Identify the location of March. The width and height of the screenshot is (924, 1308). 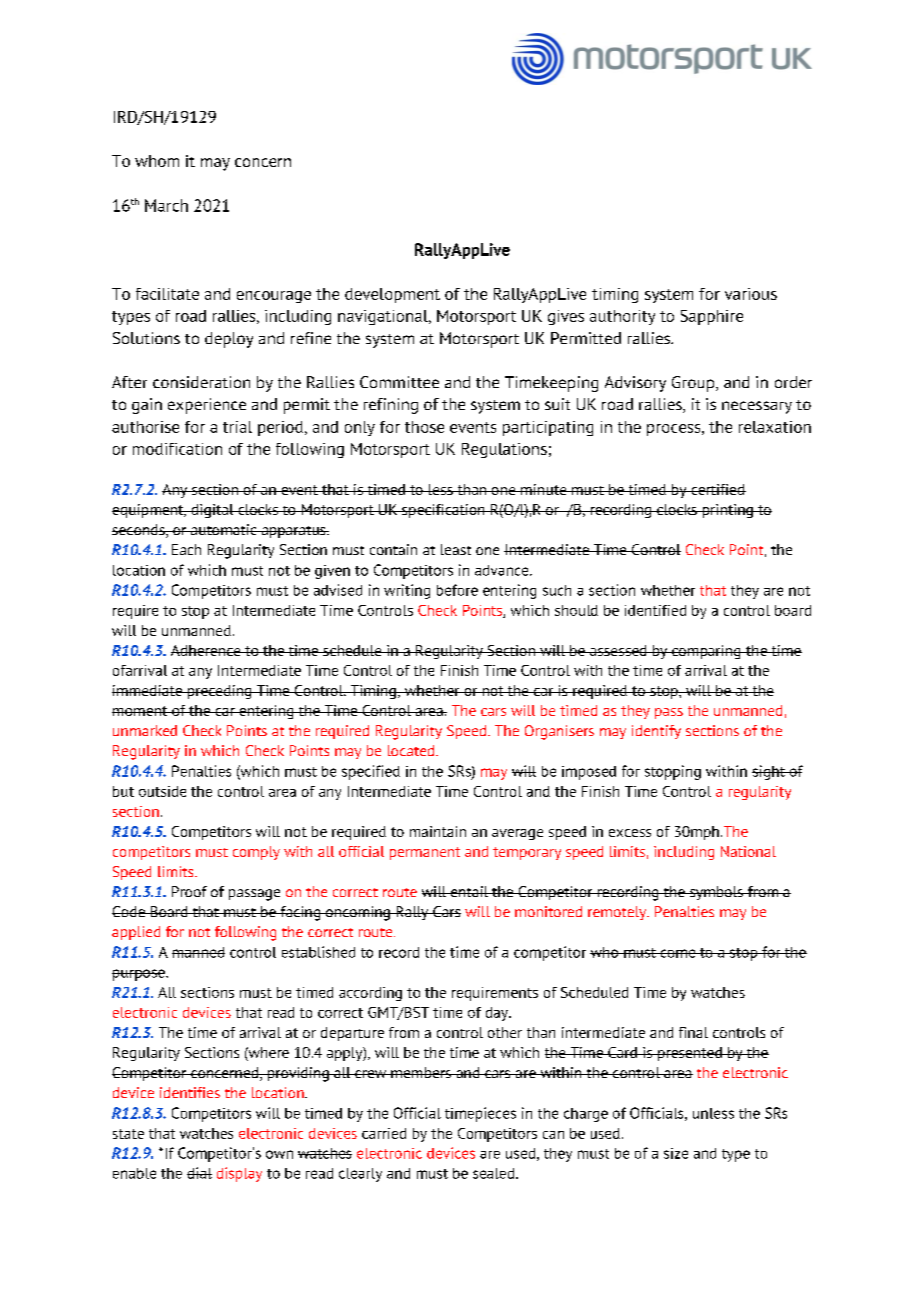
(166, 205).
